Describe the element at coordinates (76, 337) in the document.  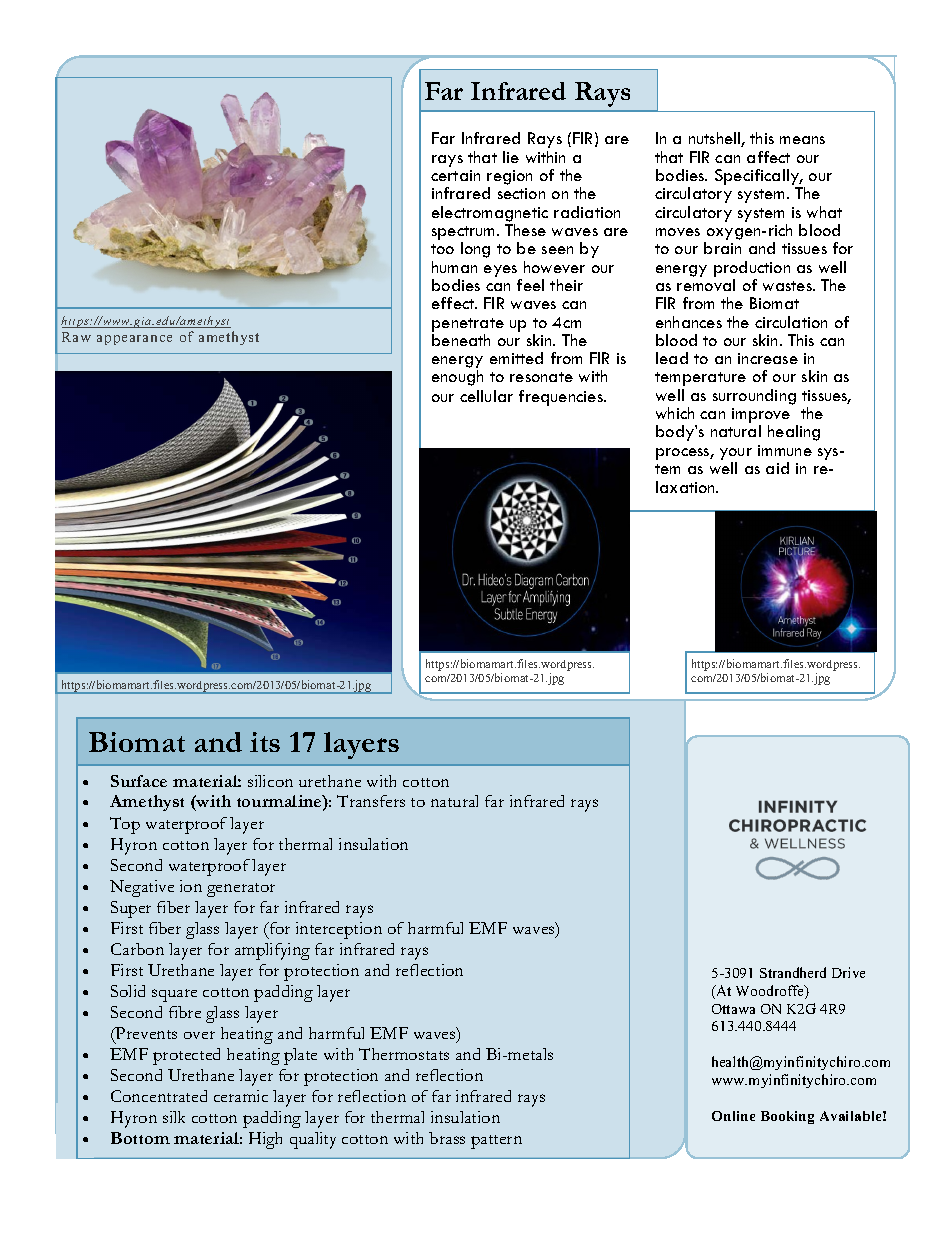
I see `Raw` at that location.
